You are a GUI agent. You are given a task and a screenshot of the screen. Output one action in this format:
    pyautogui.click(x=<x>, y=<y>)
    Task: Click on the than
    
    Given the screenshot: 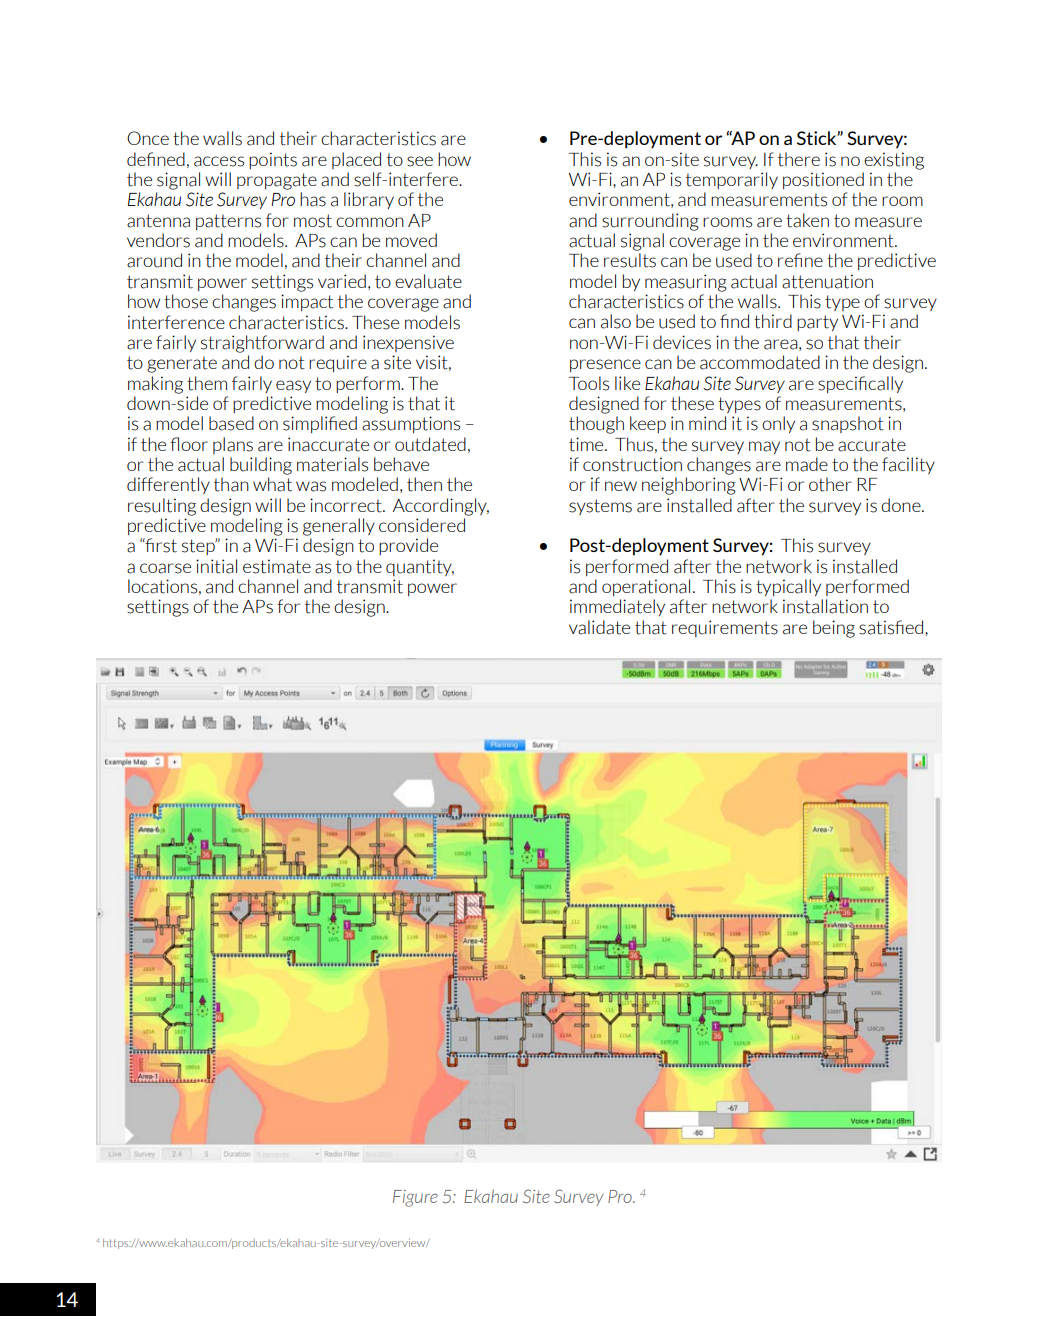 What is the action you would take?
    pyautogui.click(x=231, y=484)
